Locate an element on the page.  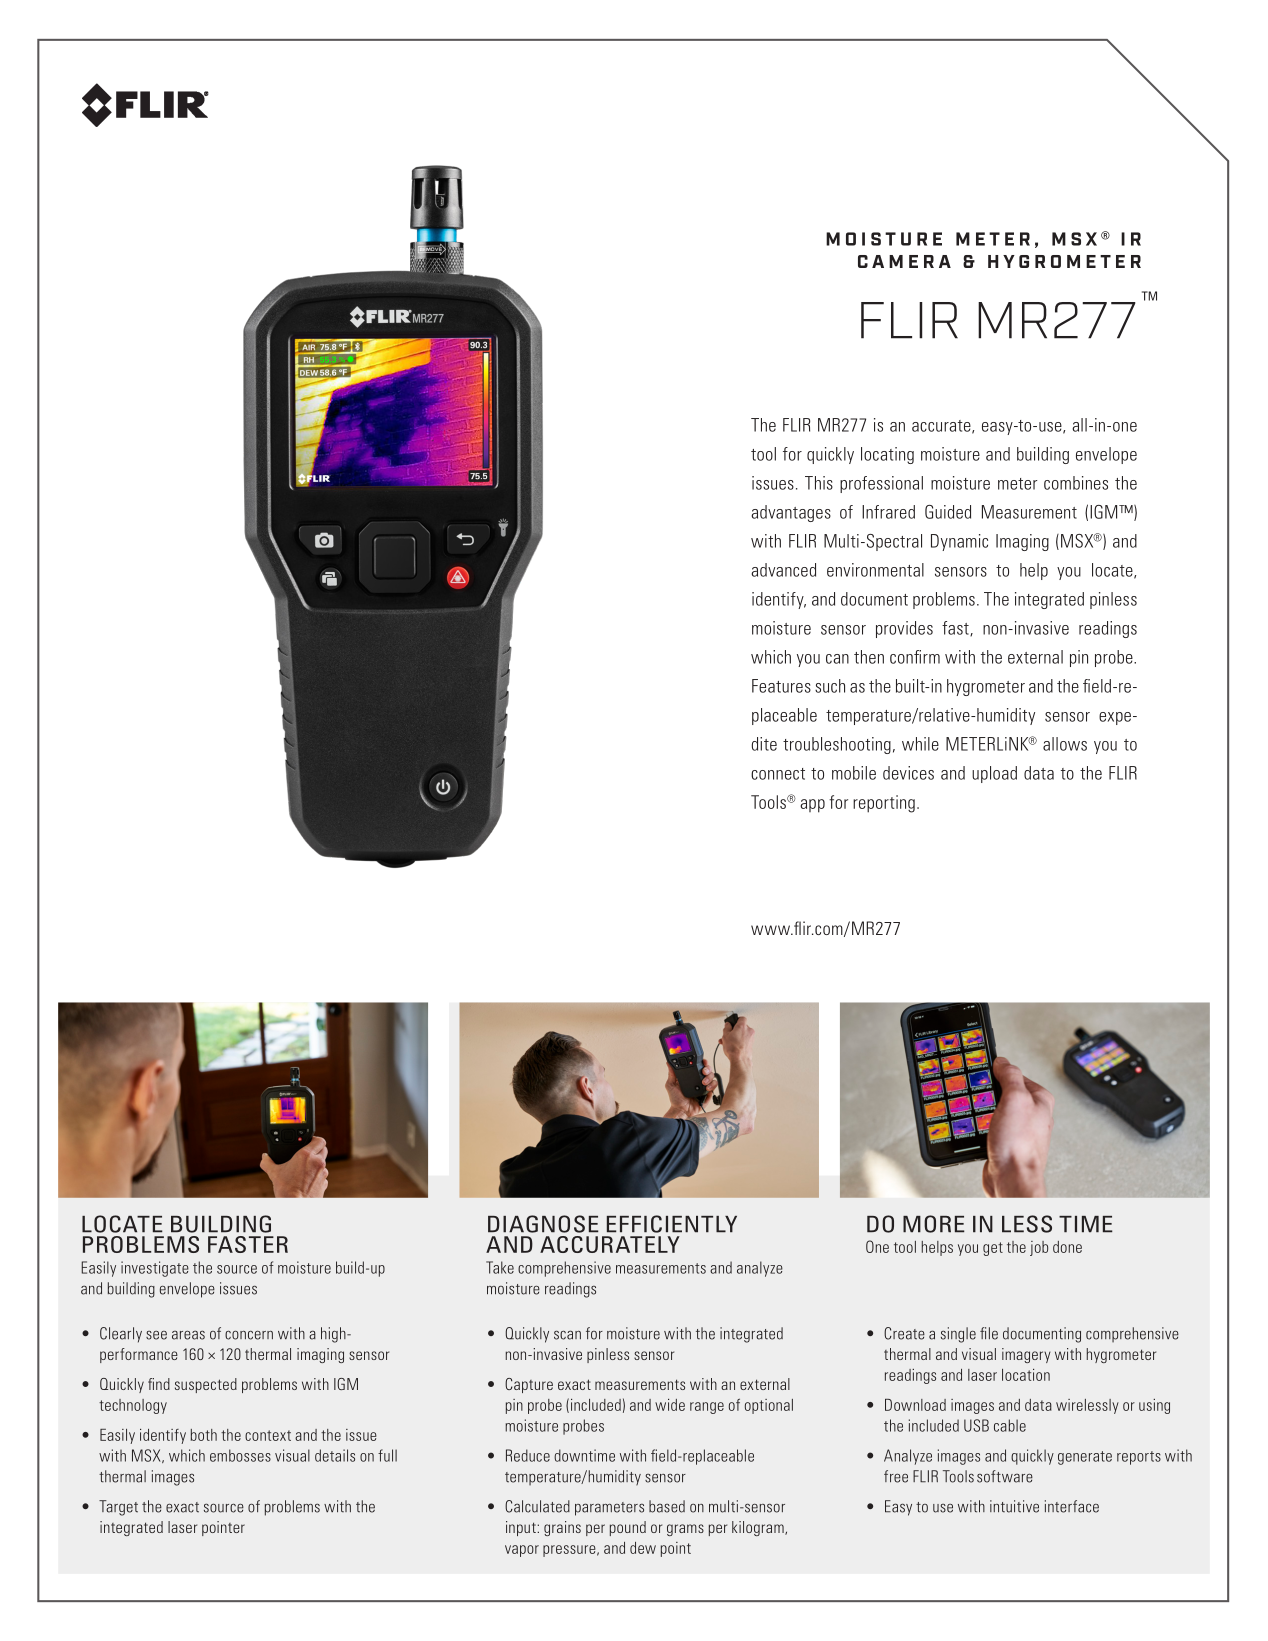
CAMERA is located at coordinates (904, 261).
